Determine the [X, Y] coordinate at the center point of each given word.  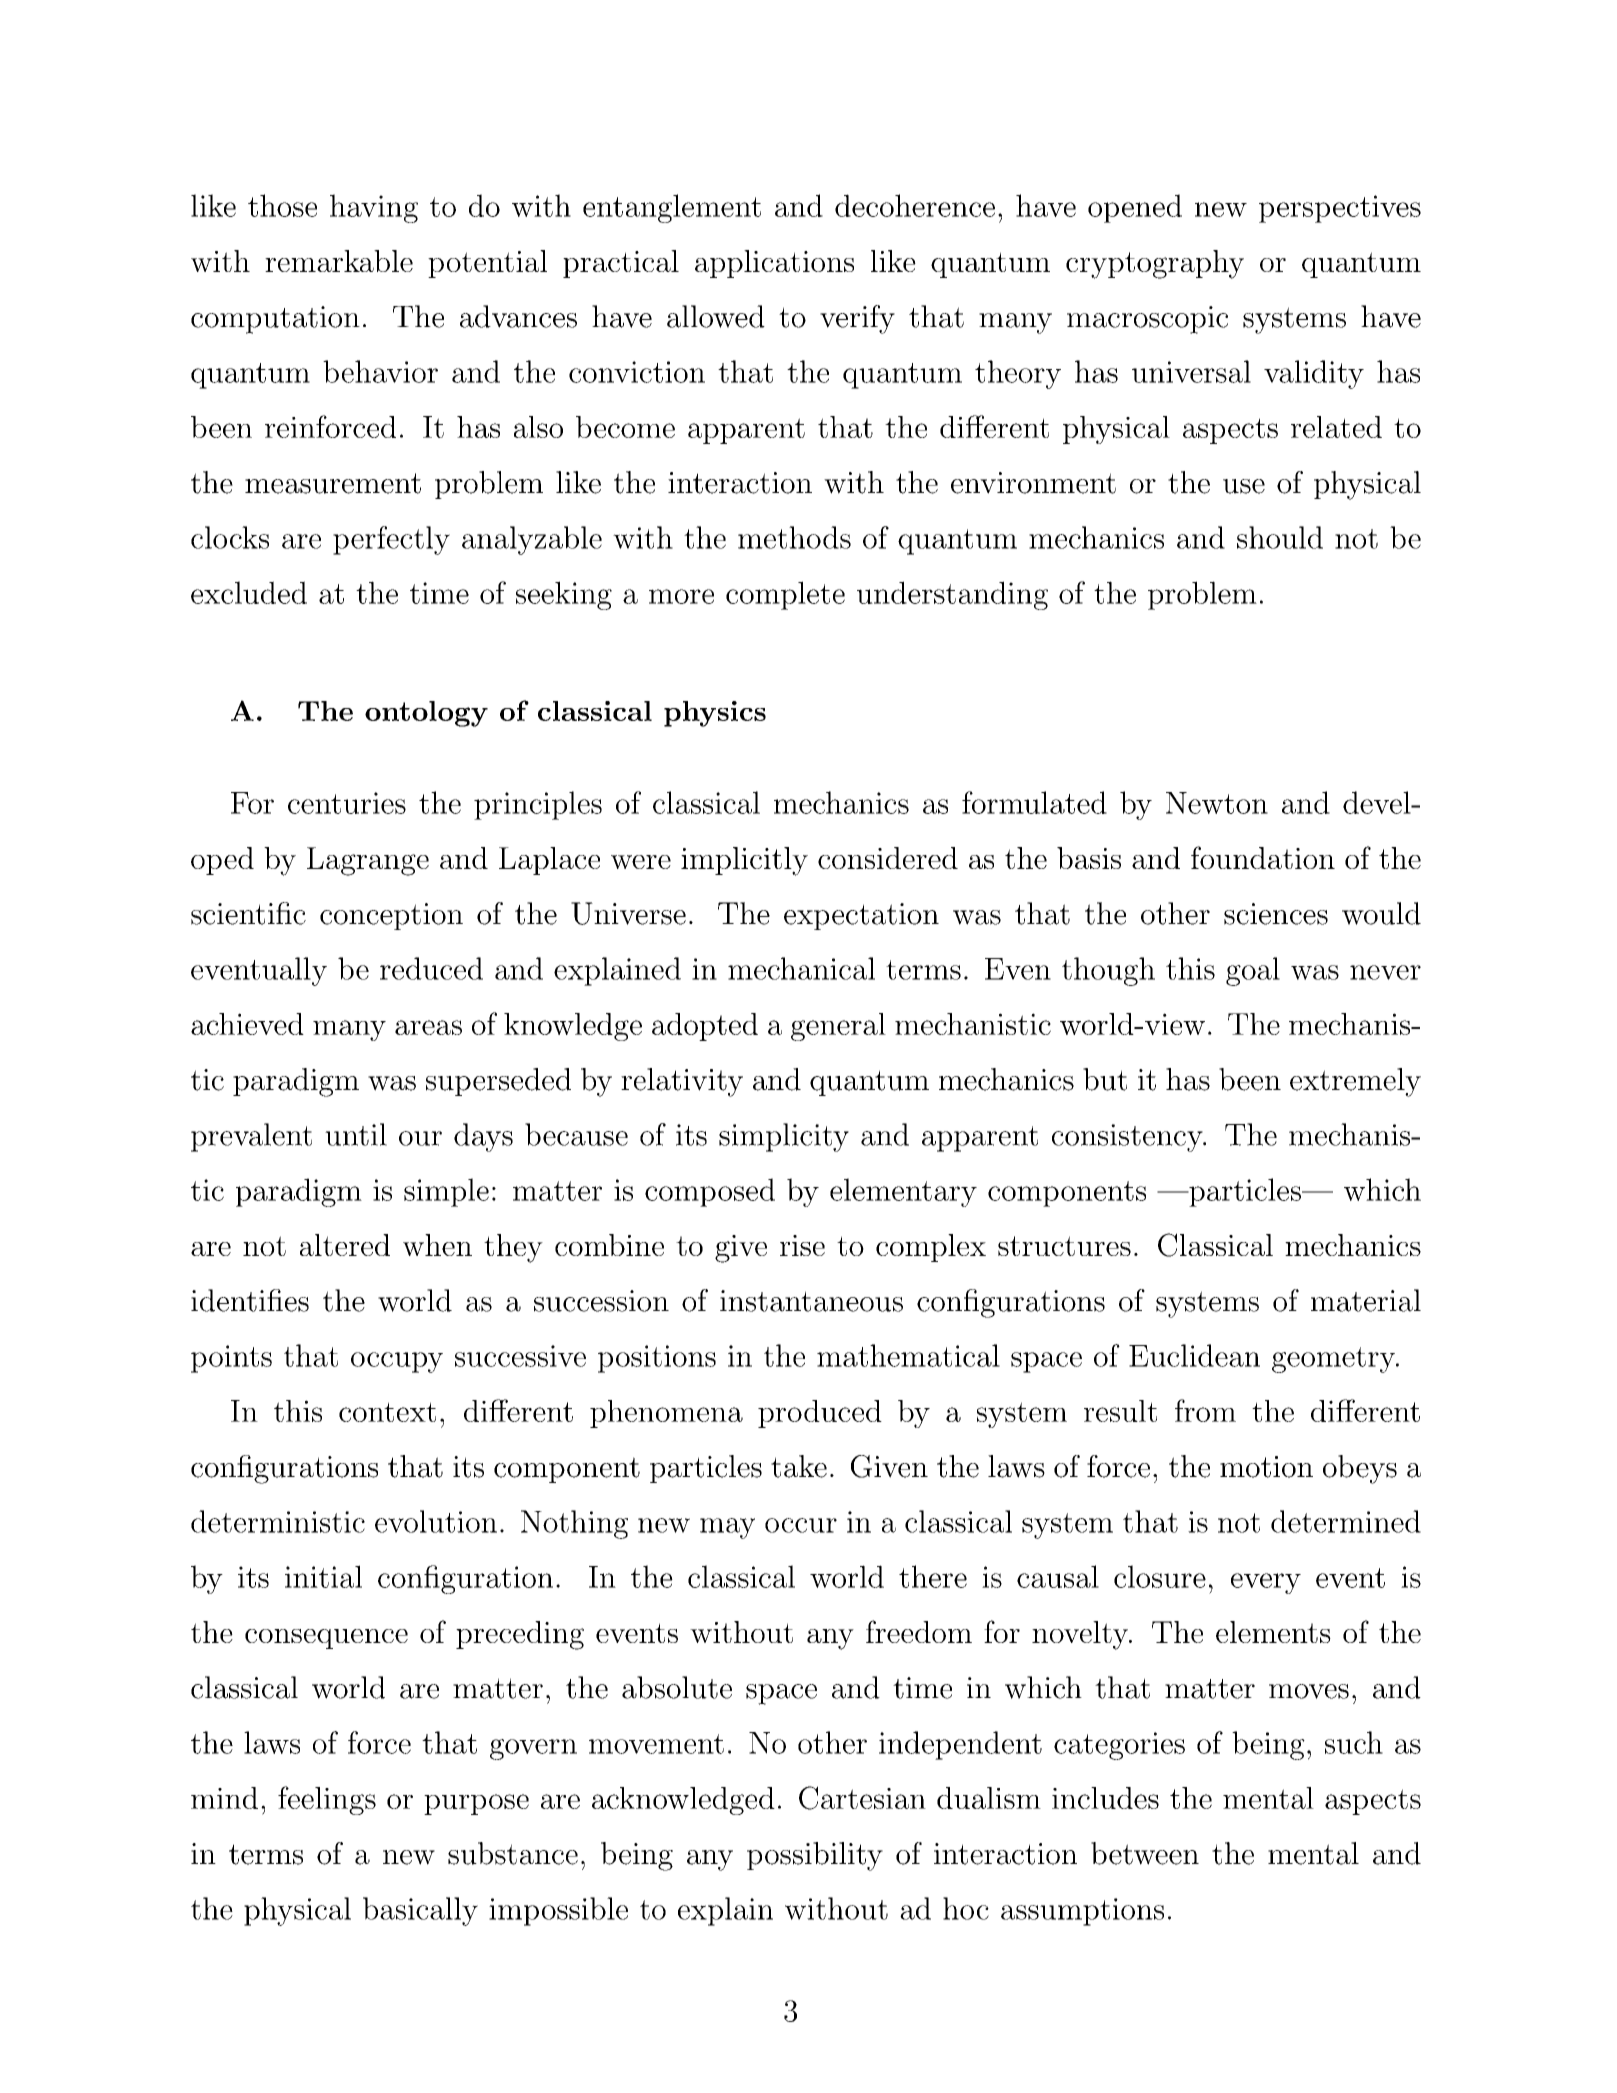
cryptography [1155, 264]
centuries [347, 803]
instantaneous [811, 1301]
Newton [1217, 803]
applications [774, 264]
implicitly [744, 861]
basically [420, 1911]
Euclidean [1194, 1355]
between [1145, 1853]
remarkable [339, 261]
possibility [815, 1856]
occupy [397, 1362]
